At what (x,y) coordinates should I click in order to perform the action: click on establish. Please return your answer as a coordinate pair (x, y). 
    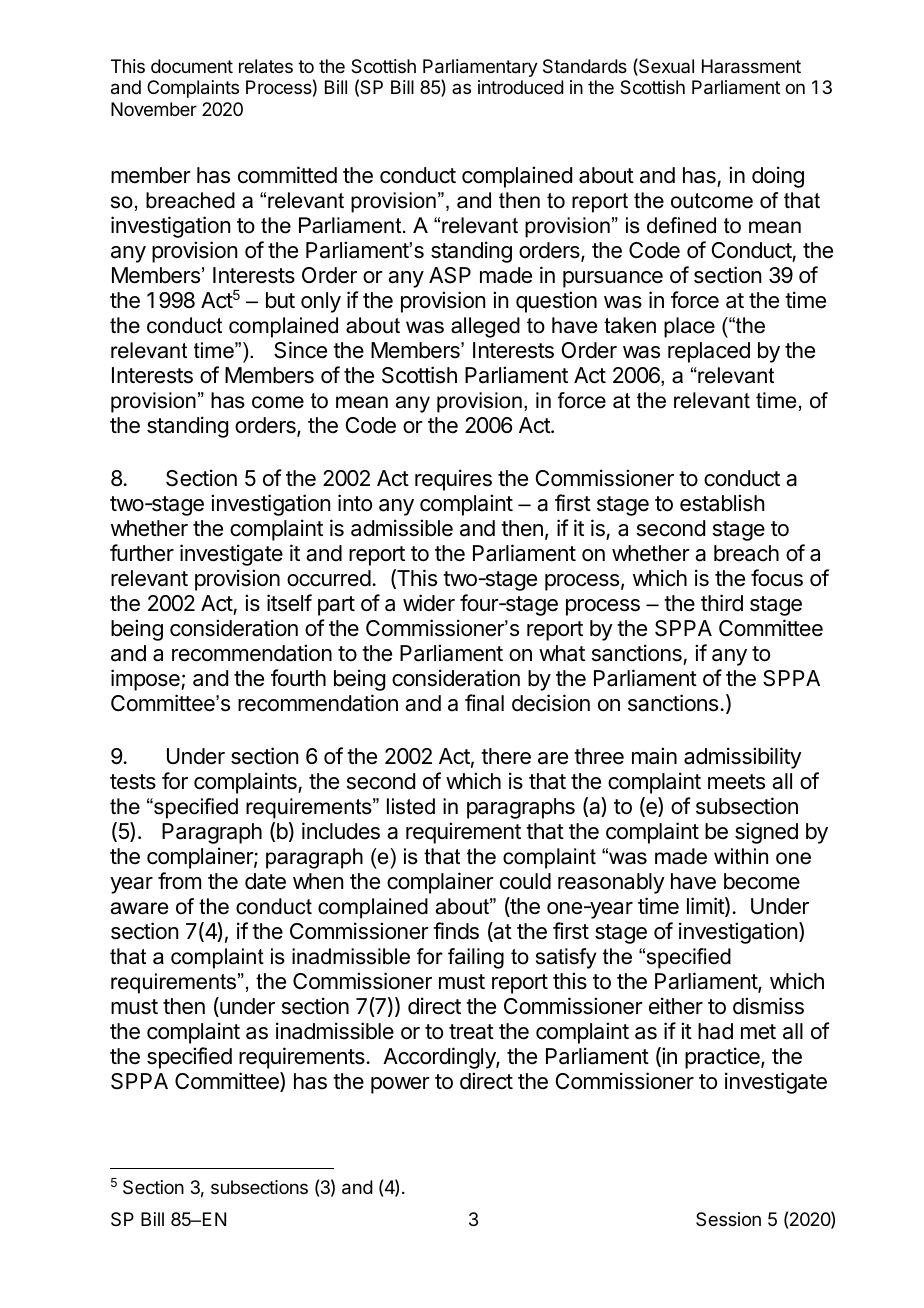
    Looking at the image, I should click on (722, 503).
